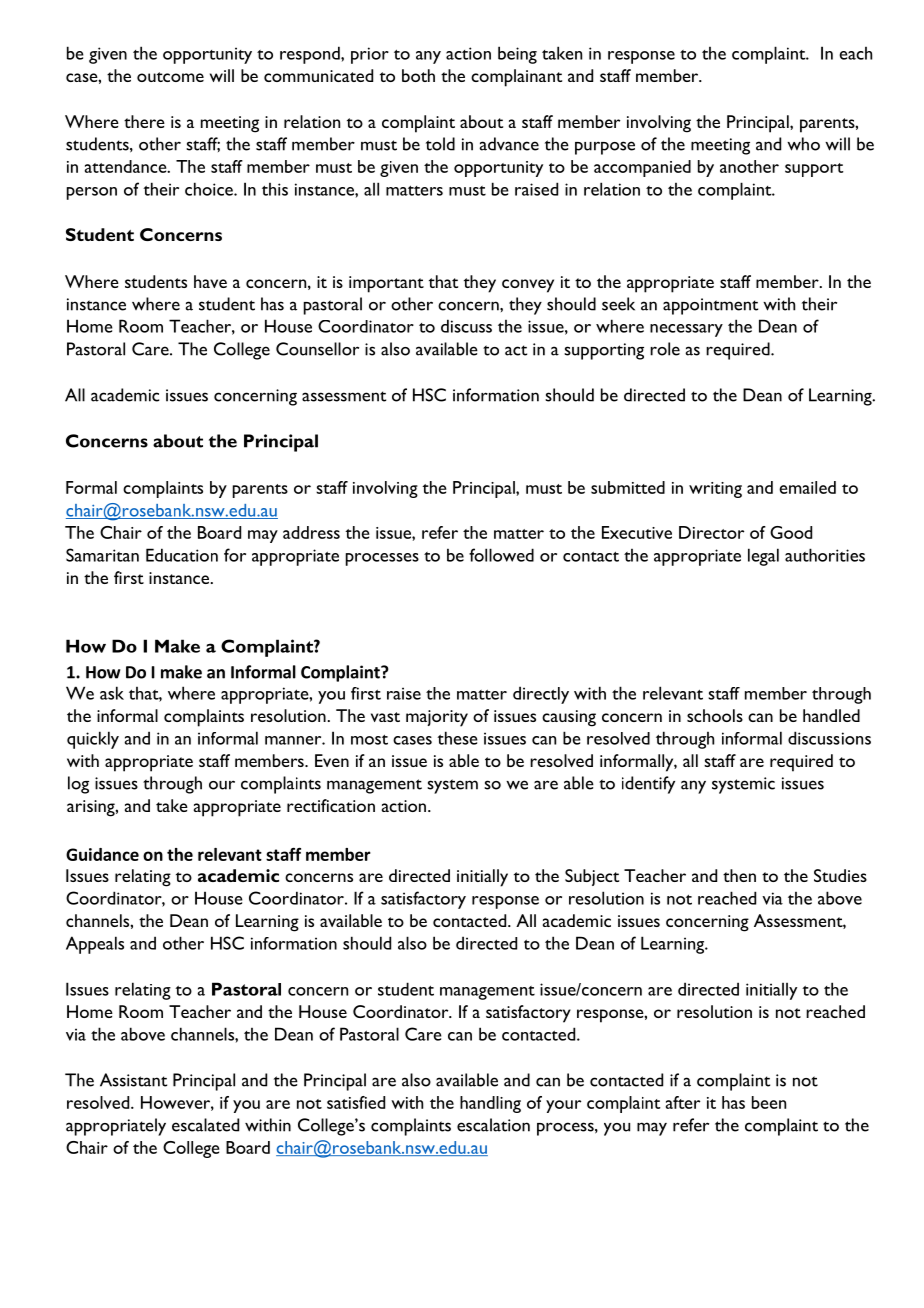 This document has height=1308, width=924. What do you see at coordinates (803, 144) in the document?
I see `who` at bounding box center [803, 144].
